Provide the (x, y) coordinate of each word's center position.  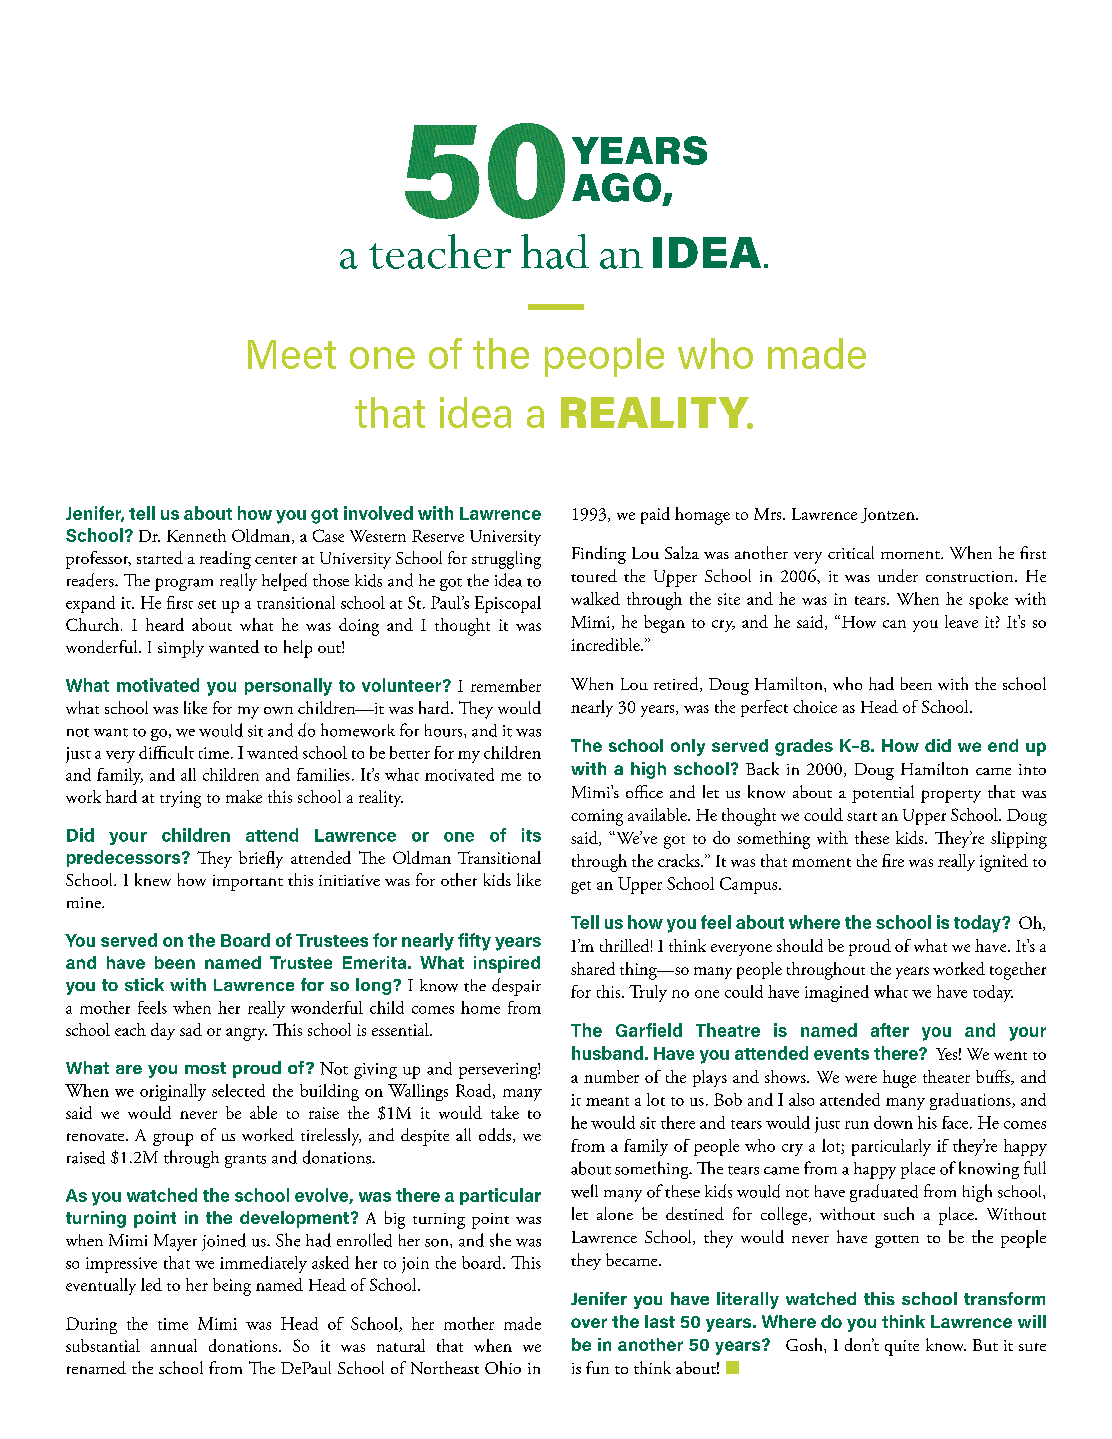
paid (655, 515)
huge (899, 1079)
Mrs (769, 514)
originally (173, 1092)
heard (165, 624)
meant (607, 1101)
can (894, 624)
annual (174, 1345)
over (589, 1323)
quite (902, 1348)
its (531, 835)
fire (893, 860)
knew (153, 879)
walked (595, 598)
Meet (292, 354)
